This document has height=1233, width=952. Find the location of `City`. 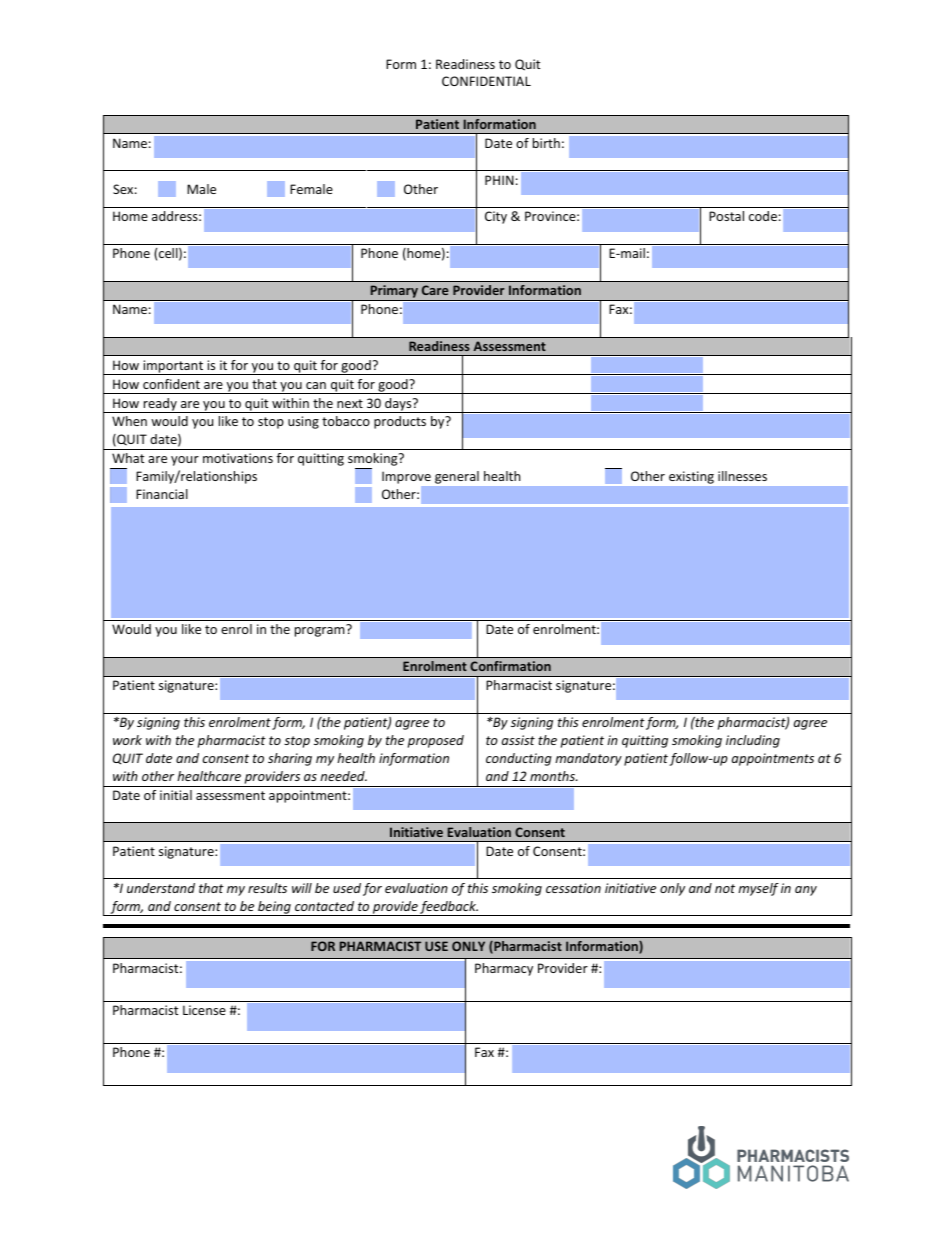

City is located at coordinates (496, 217).
